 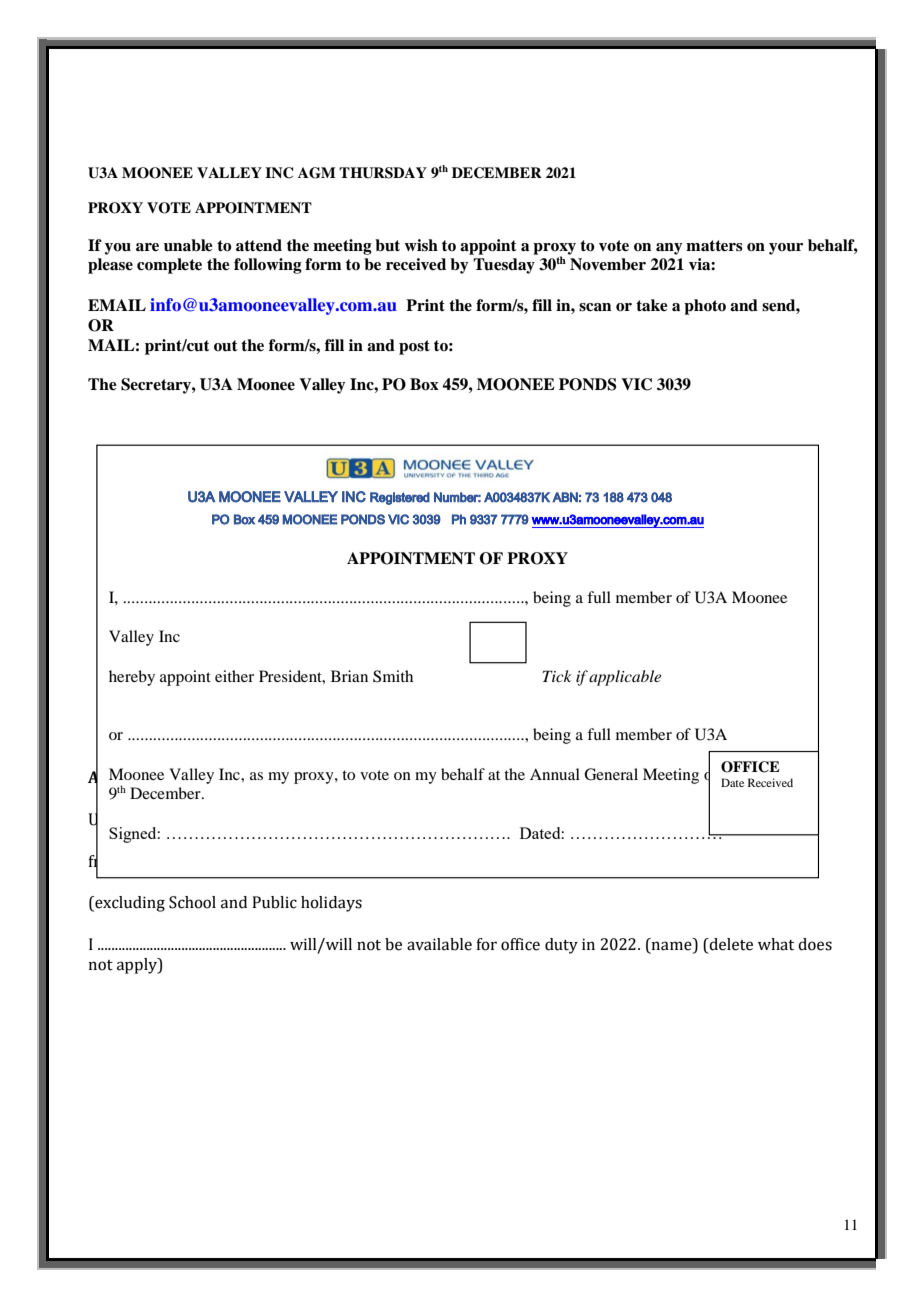 What do you see at coordinates (192, 902) in the screenshot?
I see `School` at bounding box center [192, 902].
